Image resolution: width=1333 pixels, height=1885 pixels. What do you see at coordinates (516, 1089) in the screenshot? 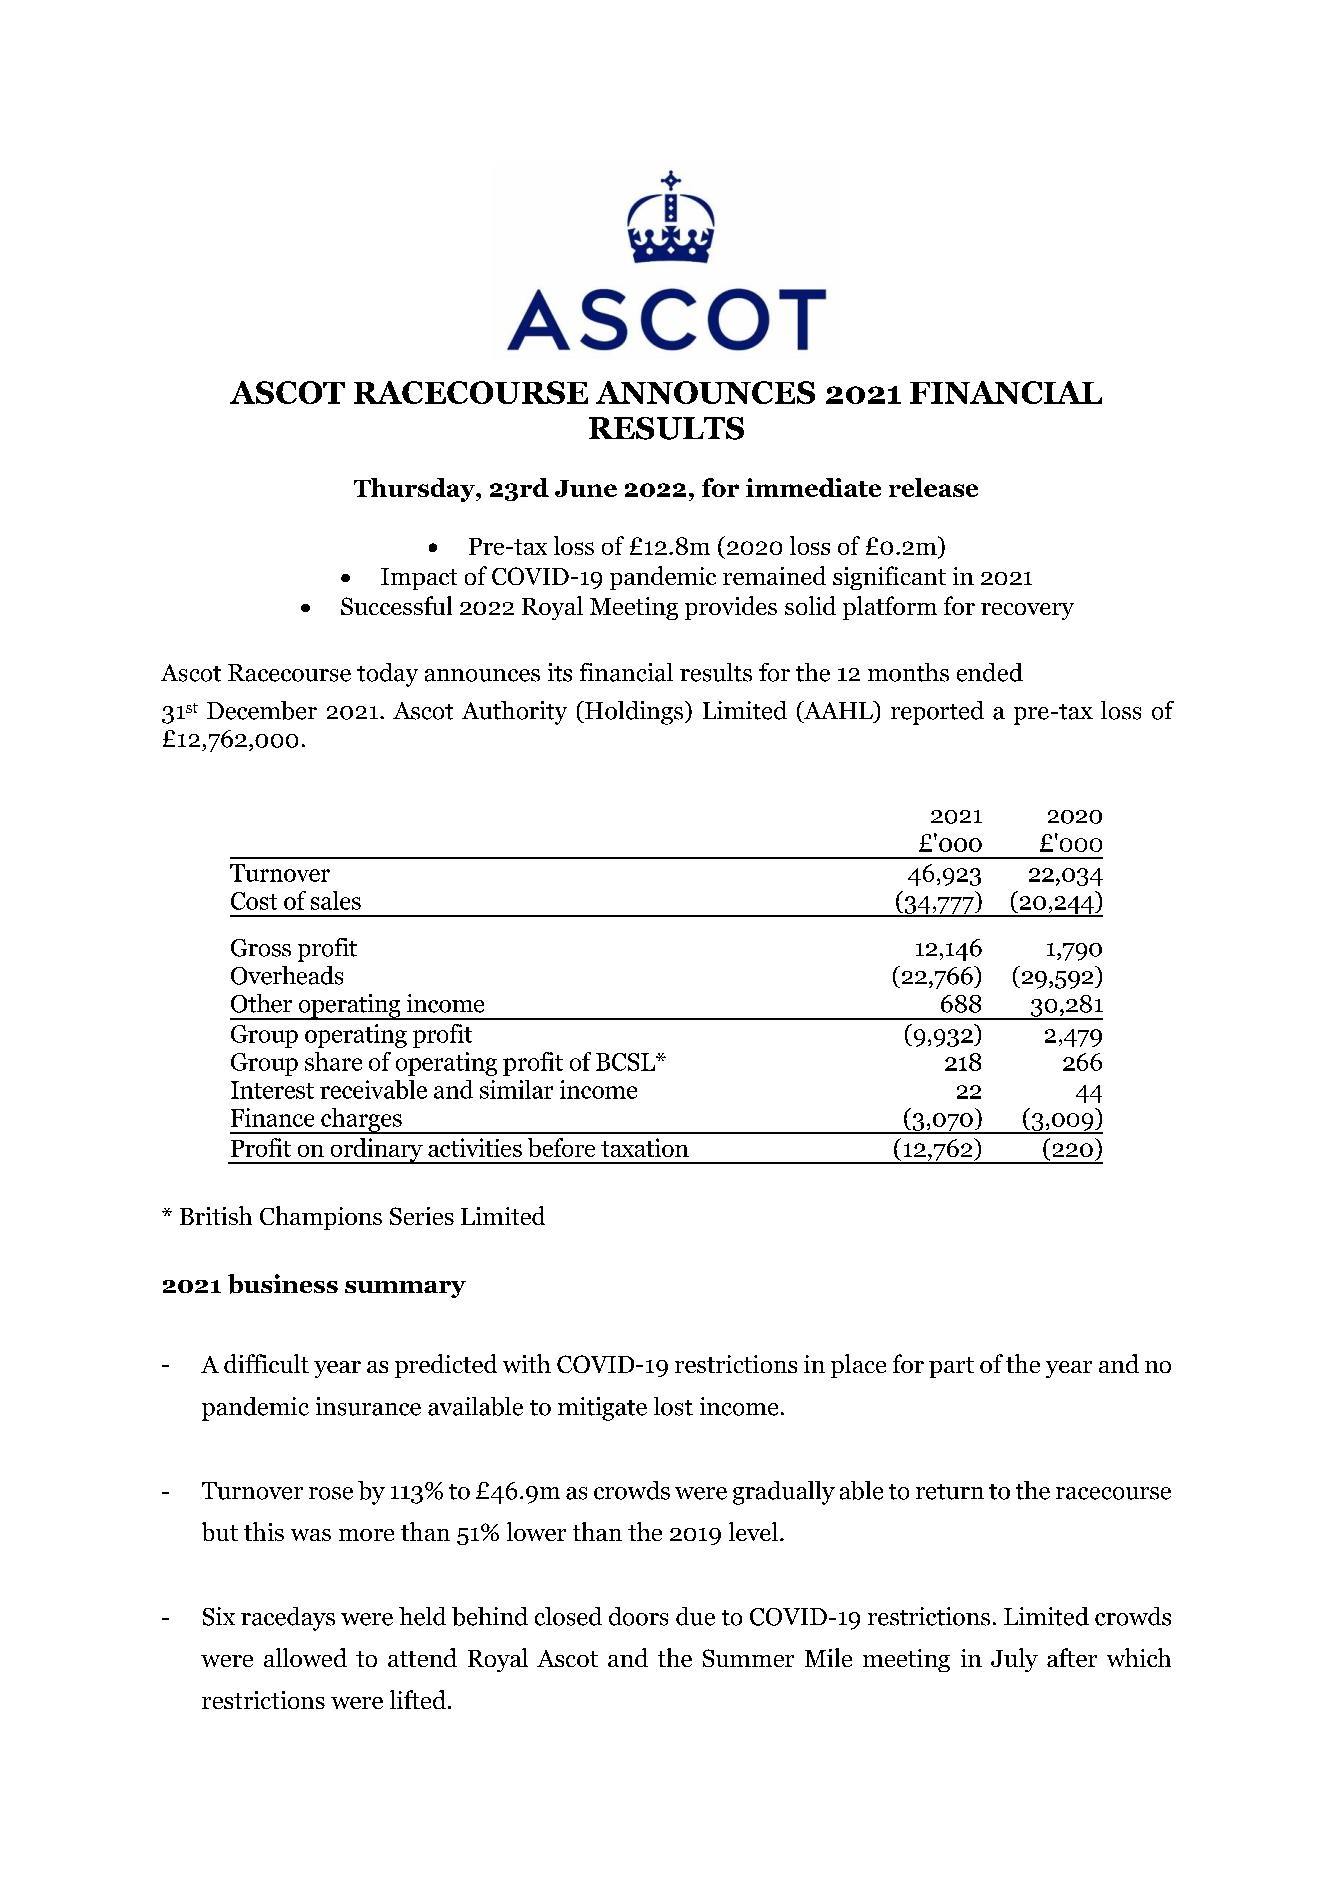
I see `similar` at bounding box center [516, 1089].
